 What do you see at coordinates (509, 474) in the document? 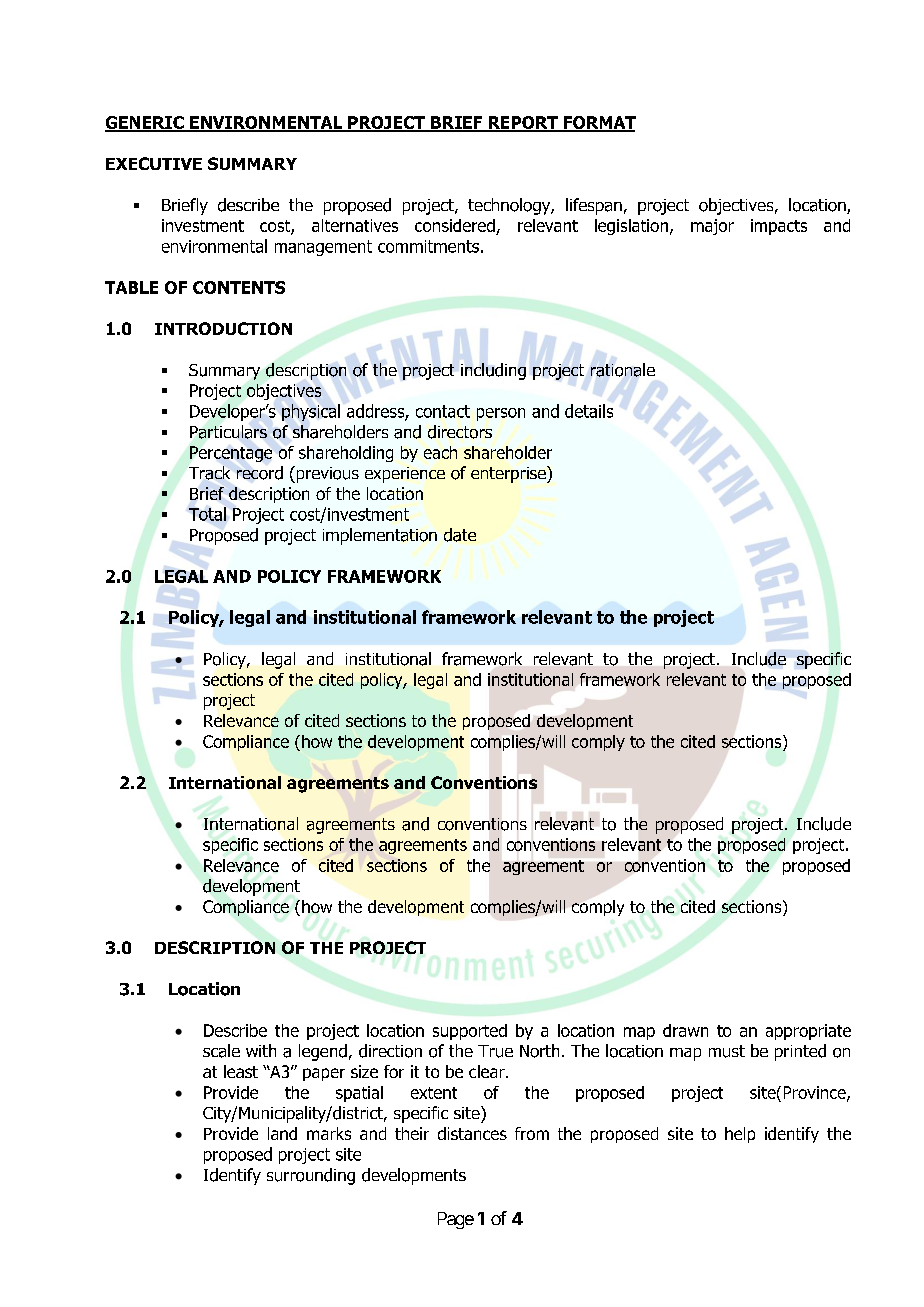
I see `enterprise` at bounding box center [509, 474].
